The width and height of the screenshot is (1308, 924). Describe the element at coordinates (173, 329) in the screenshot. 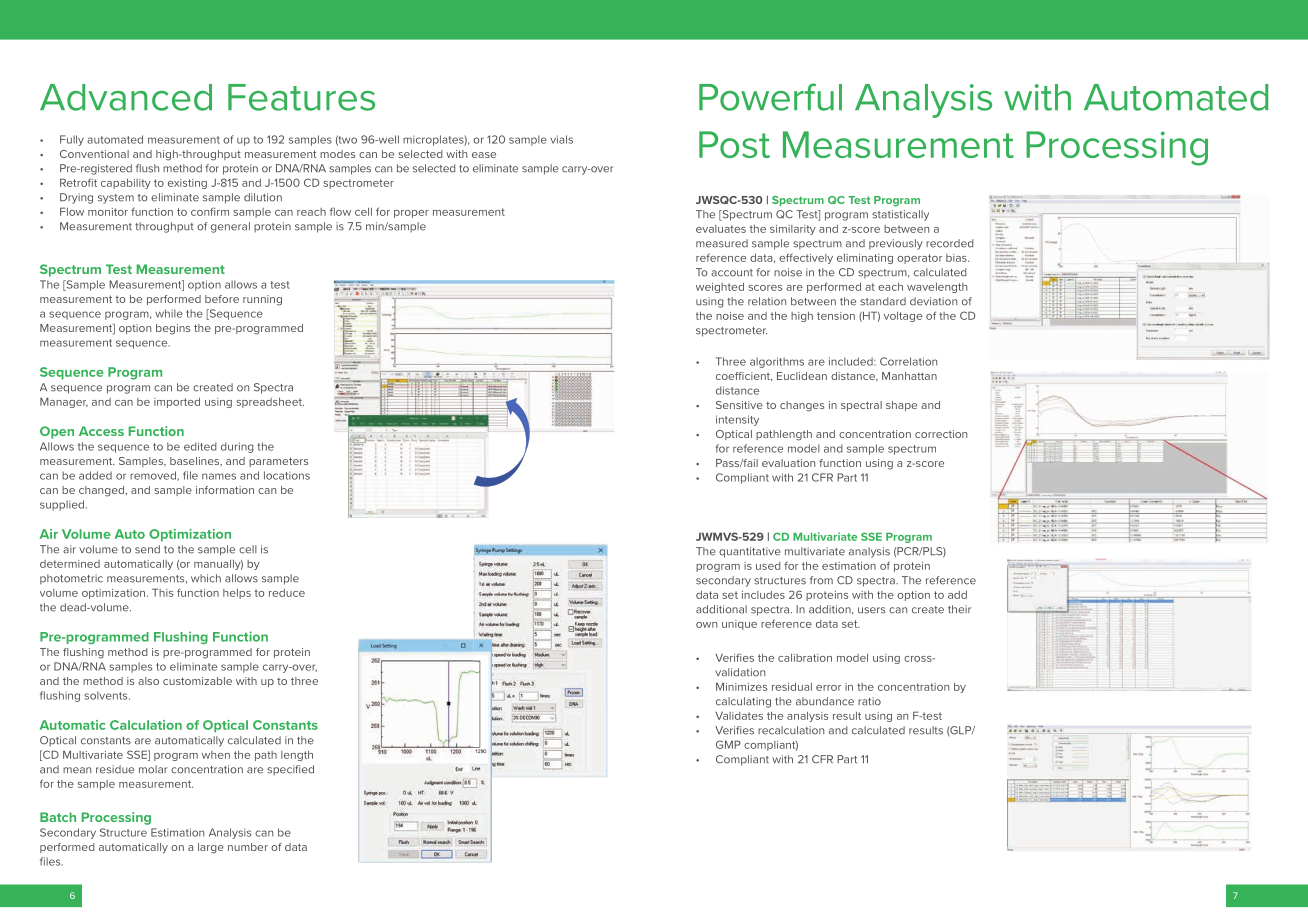

I see `begins` at that location.
